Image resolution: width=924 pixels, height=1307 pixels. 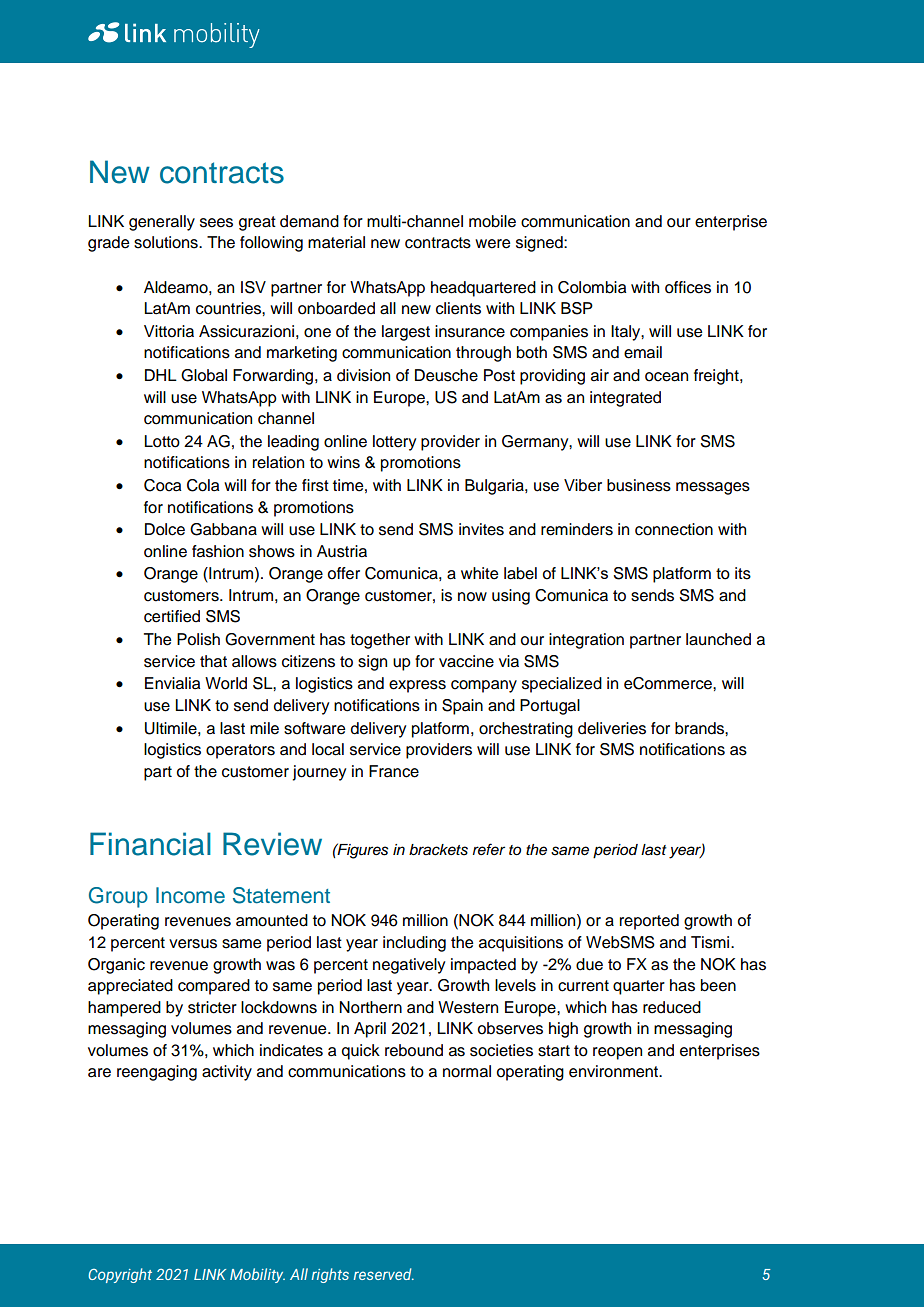 I want to click on Financial, so click(x=150, y=844).
